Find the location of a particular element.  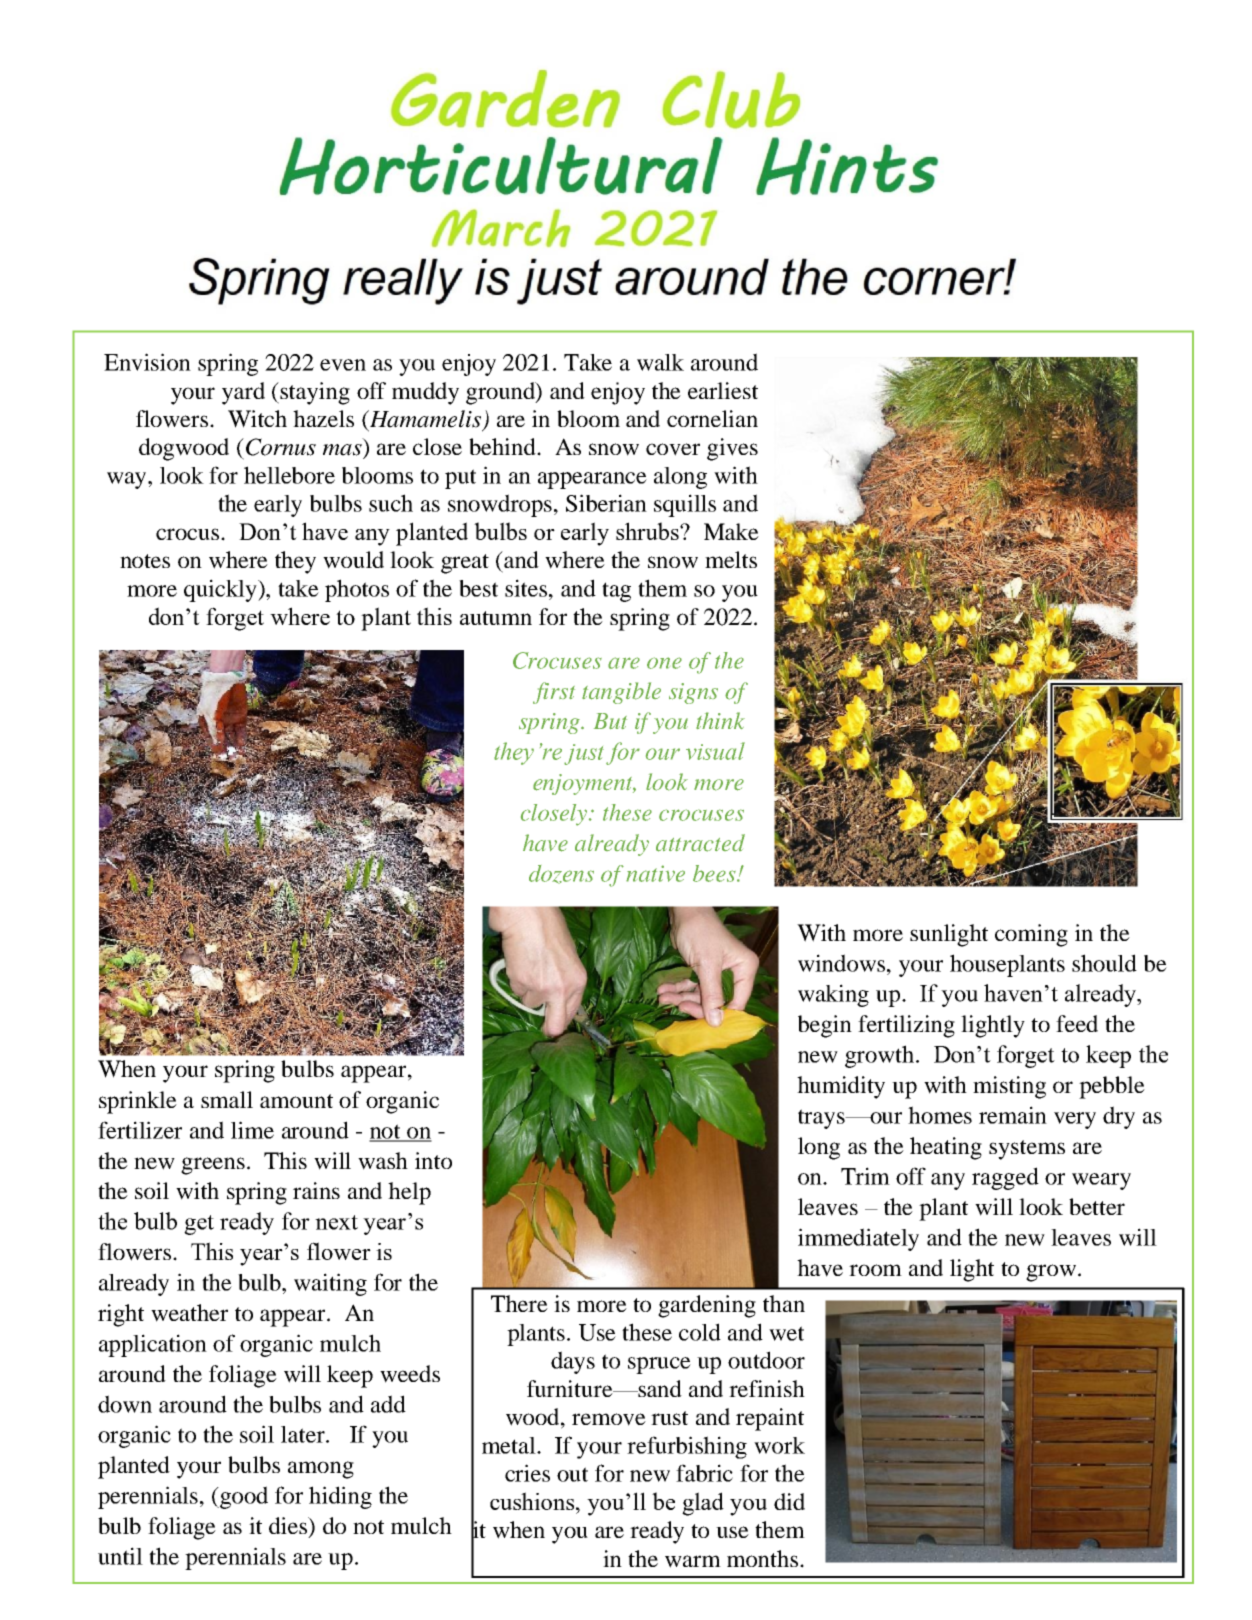

yard is located at coordinates (243, 393).
